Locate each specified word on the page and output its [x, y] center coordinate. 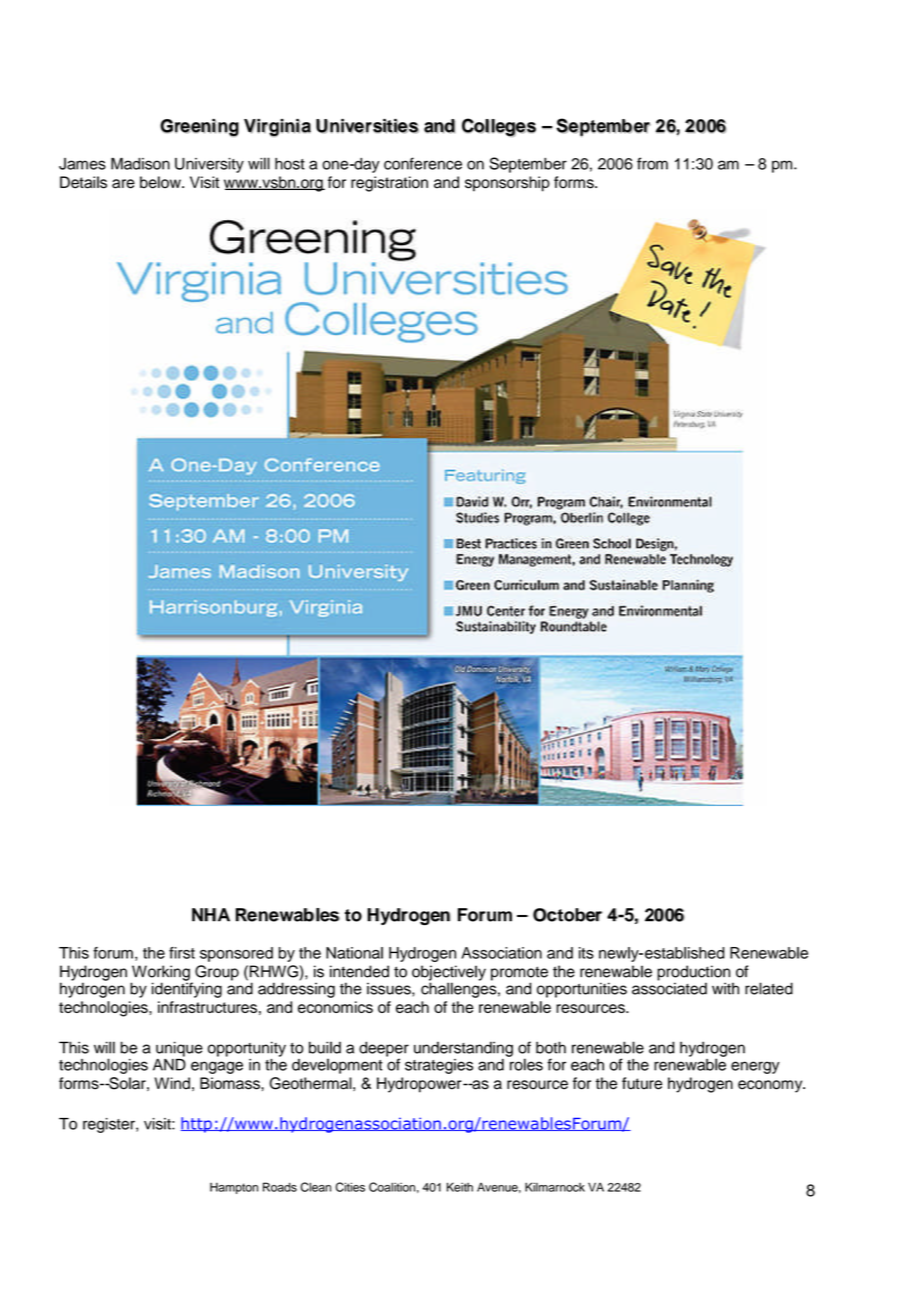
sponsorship [507, 184]
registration [389, 184]
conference [423, 163]
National [354, 953]
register [110, 1125]
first [182, 953]
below [161, 182]
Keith [460, 1187]
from [652, 163]
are [123, 184]
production [695, 974]
